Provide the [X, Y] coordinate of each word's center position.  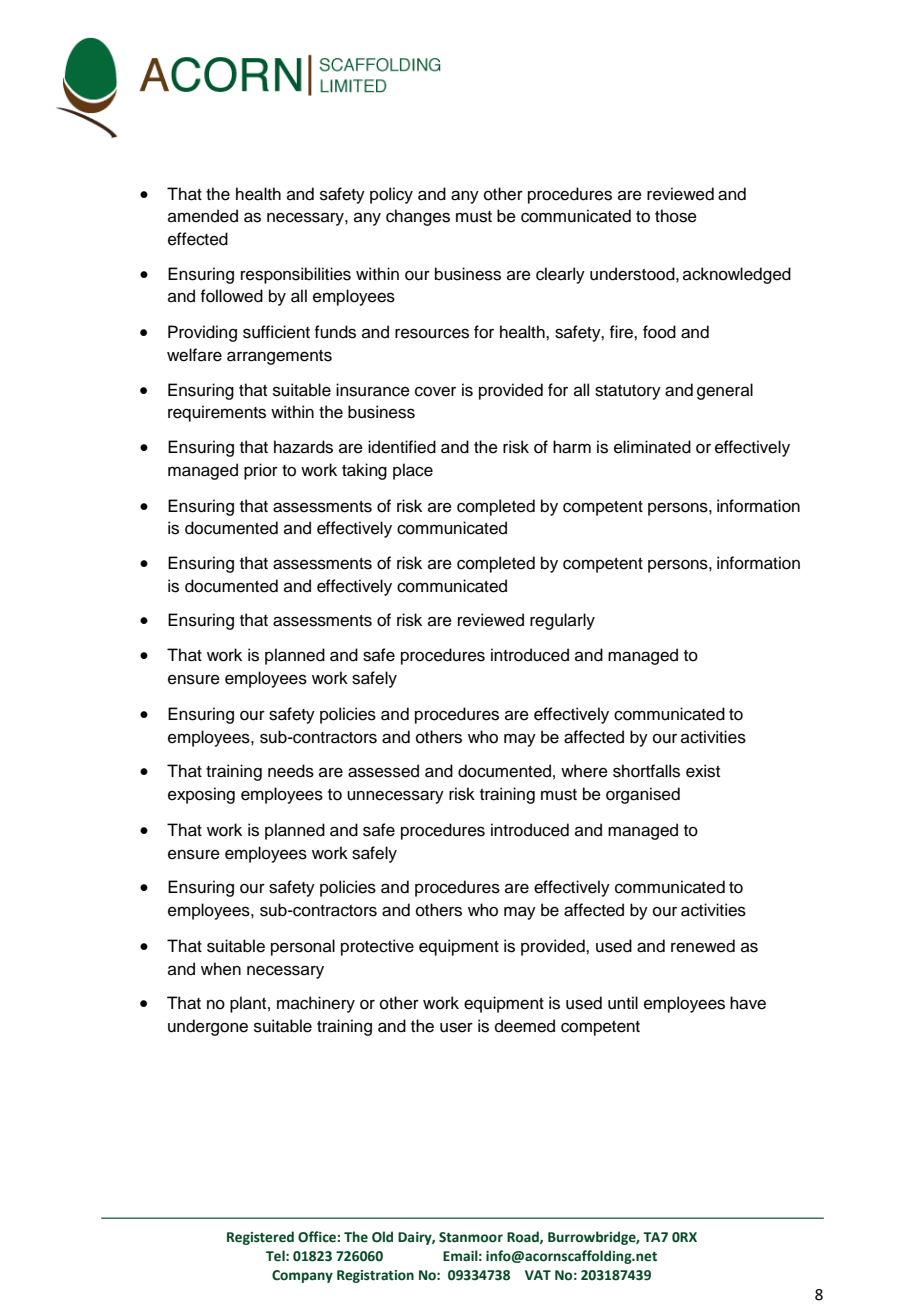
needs [291, 771]
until [623, 1003]
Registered [260, 1238]
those [676, 216]
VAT [538, 1275]
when [221, 969]
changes [418, 217]
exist [703, 771]
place [413, 471]
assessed [383, 771]
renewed [703, 946]
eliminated [652, 447]
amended [203, 216]
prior [261, 471]
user [456, 1027]
